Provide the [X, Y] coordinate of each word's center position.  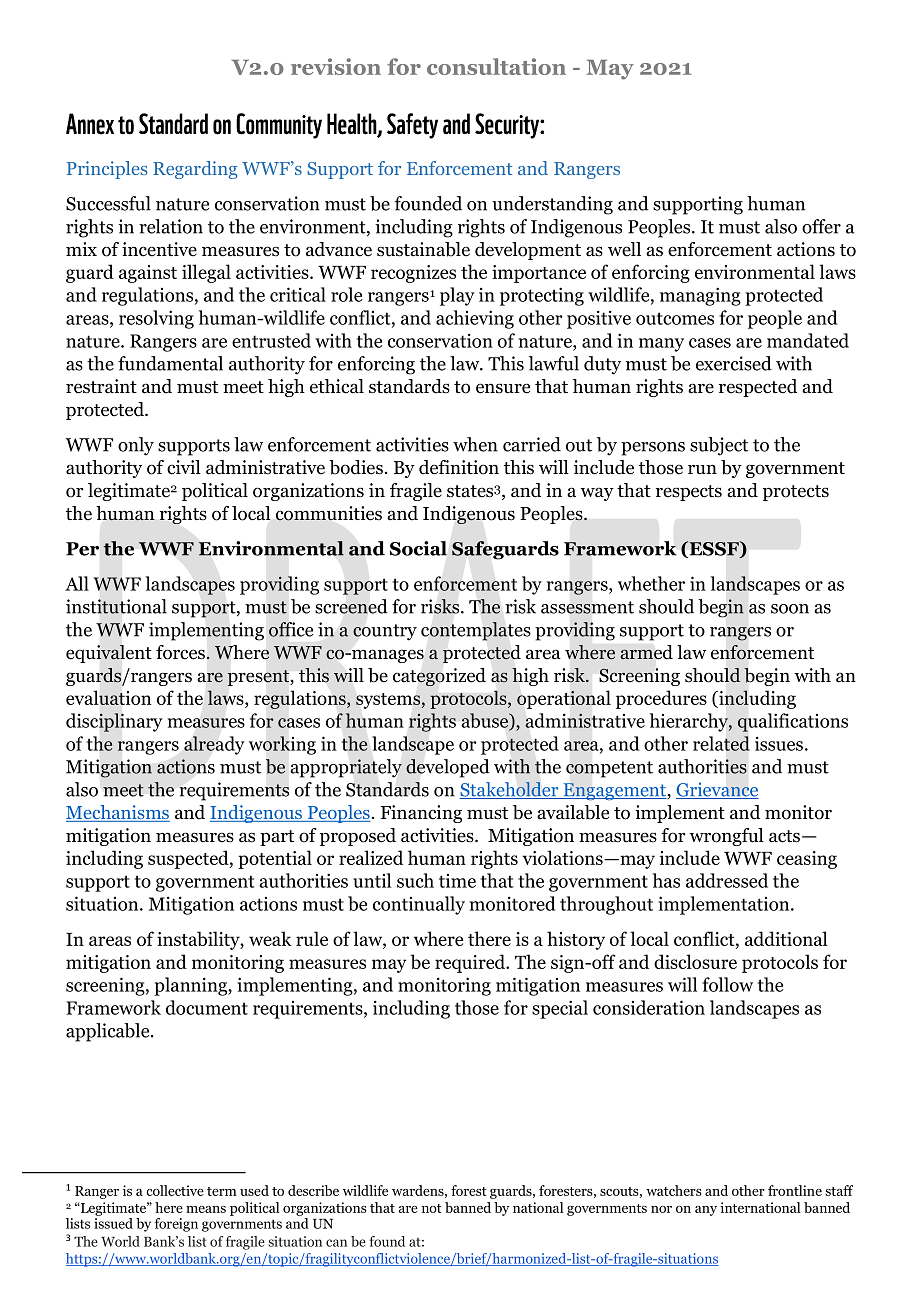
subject [719, 446]
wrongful [727, 837]
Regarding [195, 170]
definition [459, 467]
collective [175, 1190]
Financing [421, 814]
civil [184, 467]
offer [821, 226]
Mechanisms [118, 813]
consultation [496, 66]
